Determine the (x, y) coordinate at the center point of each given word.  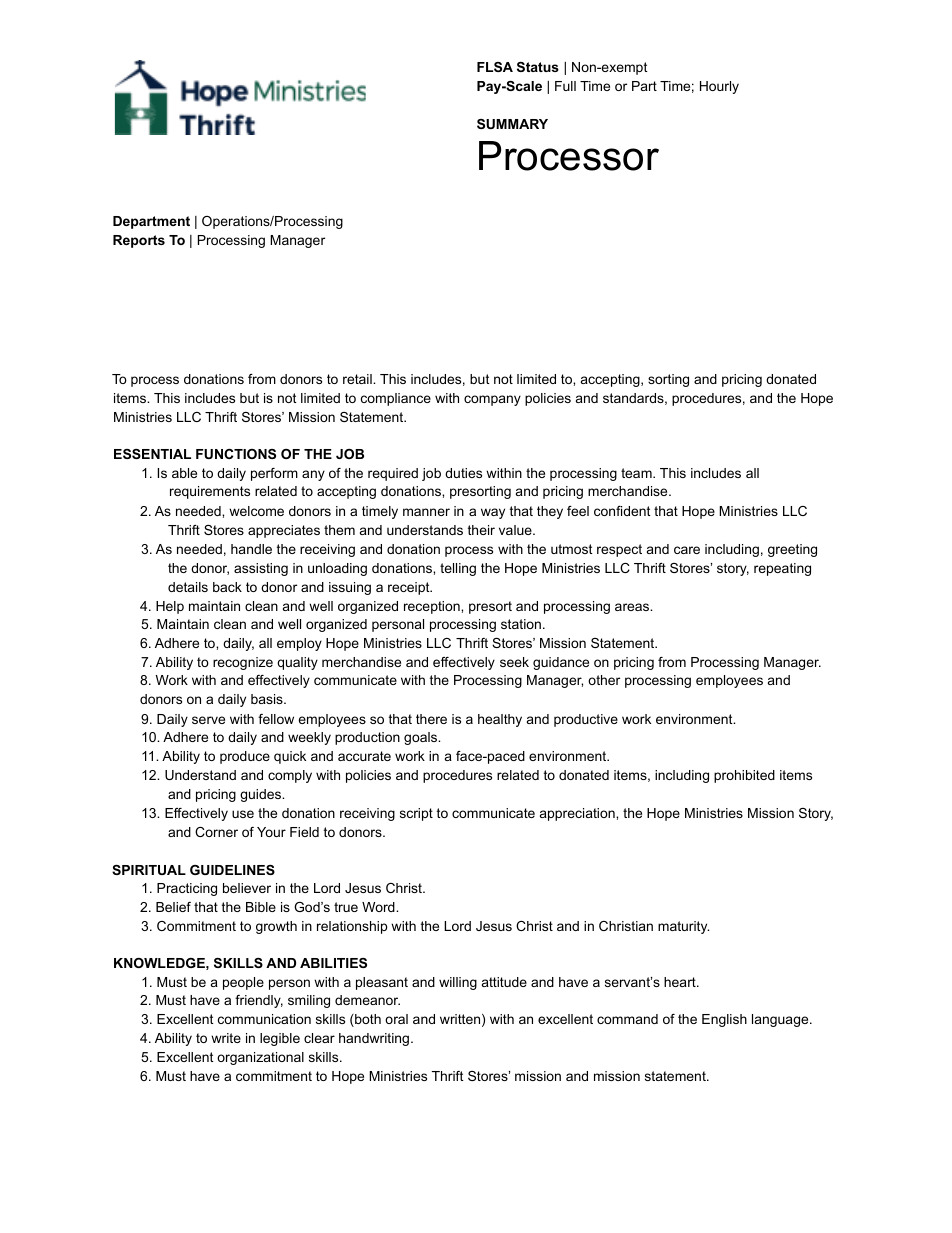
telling (458, 569)
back (227, 587)
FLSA (495, 67)
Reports (139, 241)
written (460, 1019)
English (724, 1020)
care (687, 550)
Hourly (719, 87)
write (226, 1038)
